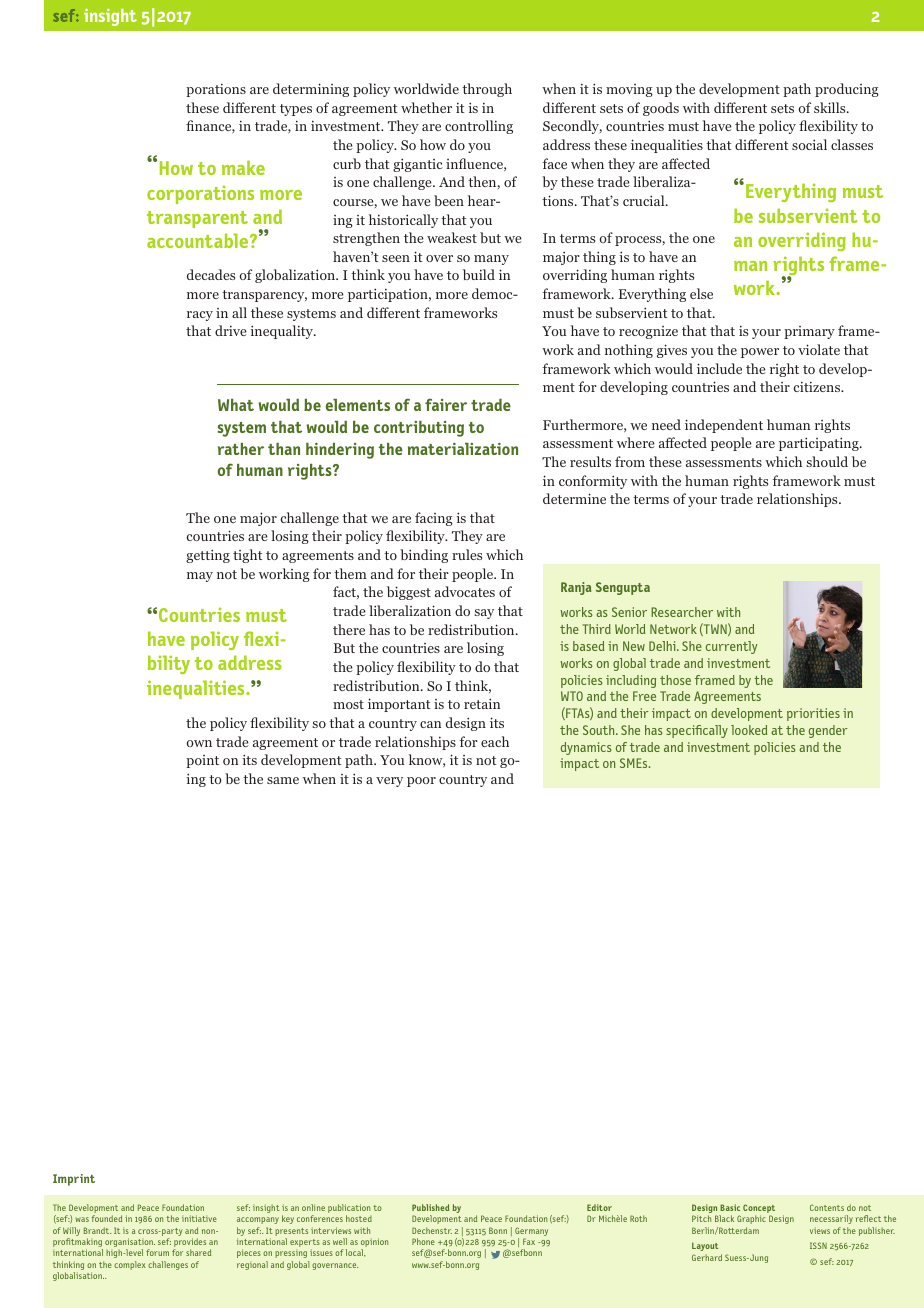 Image resolution: width=924 pixels, height=1308 pixels. Describe the element at coordinates (199, 743) in the document. I see `own` at that location.
